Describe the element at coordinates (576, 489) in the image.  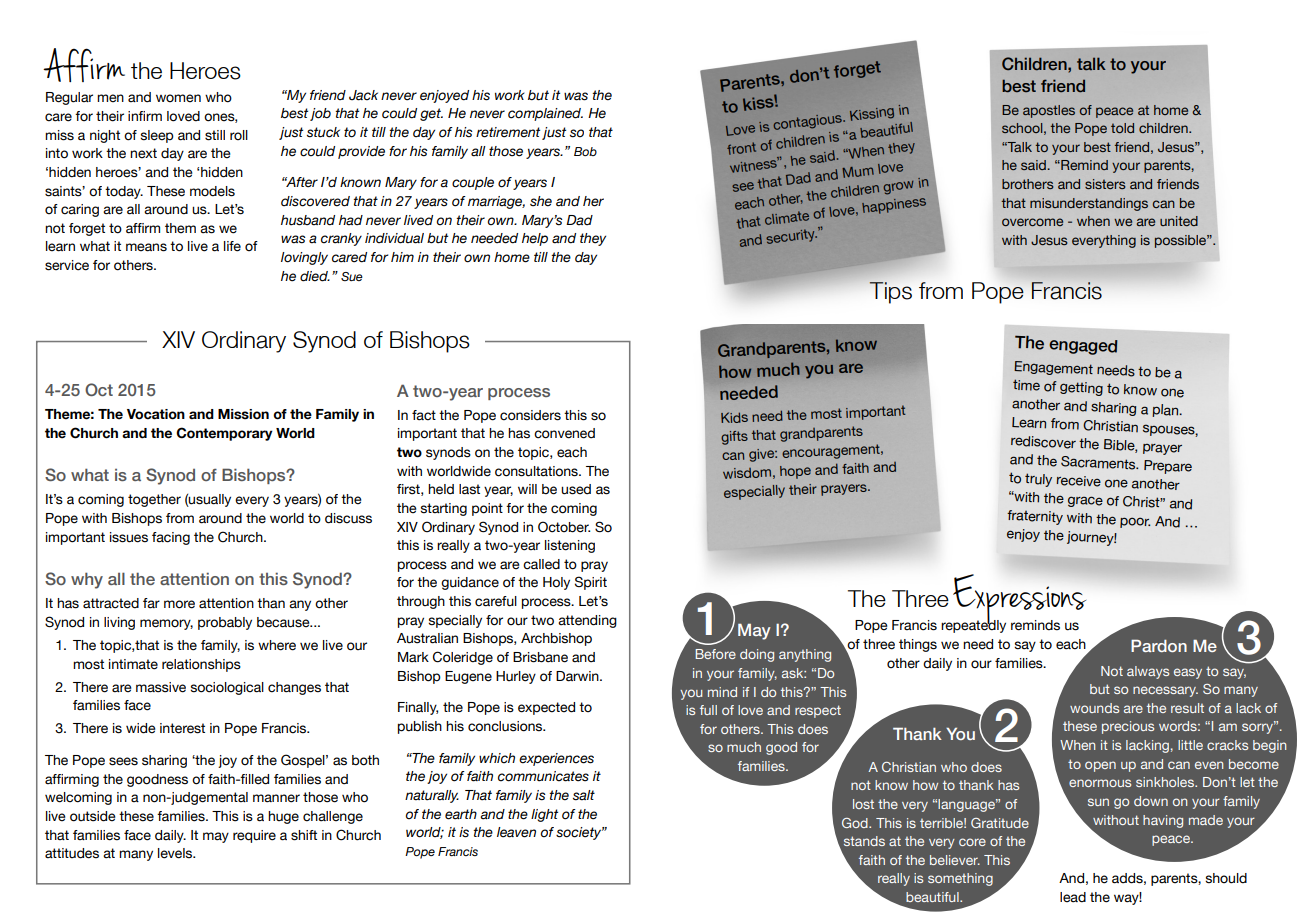
I see `used` at that location.
